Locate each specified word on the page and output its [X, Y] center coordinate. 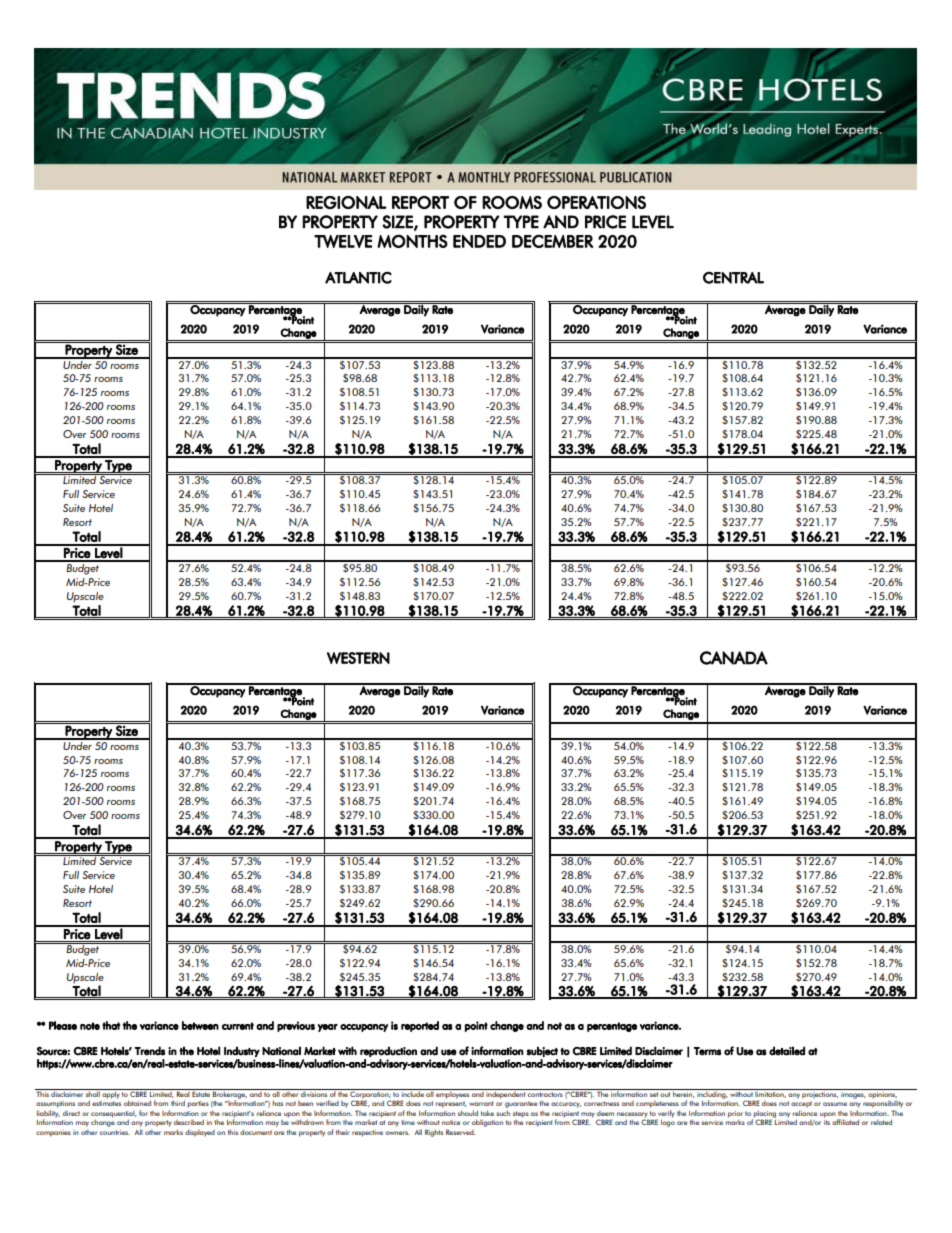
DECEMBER [552, 241]
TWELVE [343, 241]
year [328, 1028]
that [111, 1025]
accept [801, 1104]
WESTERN [358, 658]
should [468, 1113]
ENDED [479, 241]
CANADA [734, 658]
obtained [137, 1103]
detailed [787, 1051]
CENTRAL [733, 278]
